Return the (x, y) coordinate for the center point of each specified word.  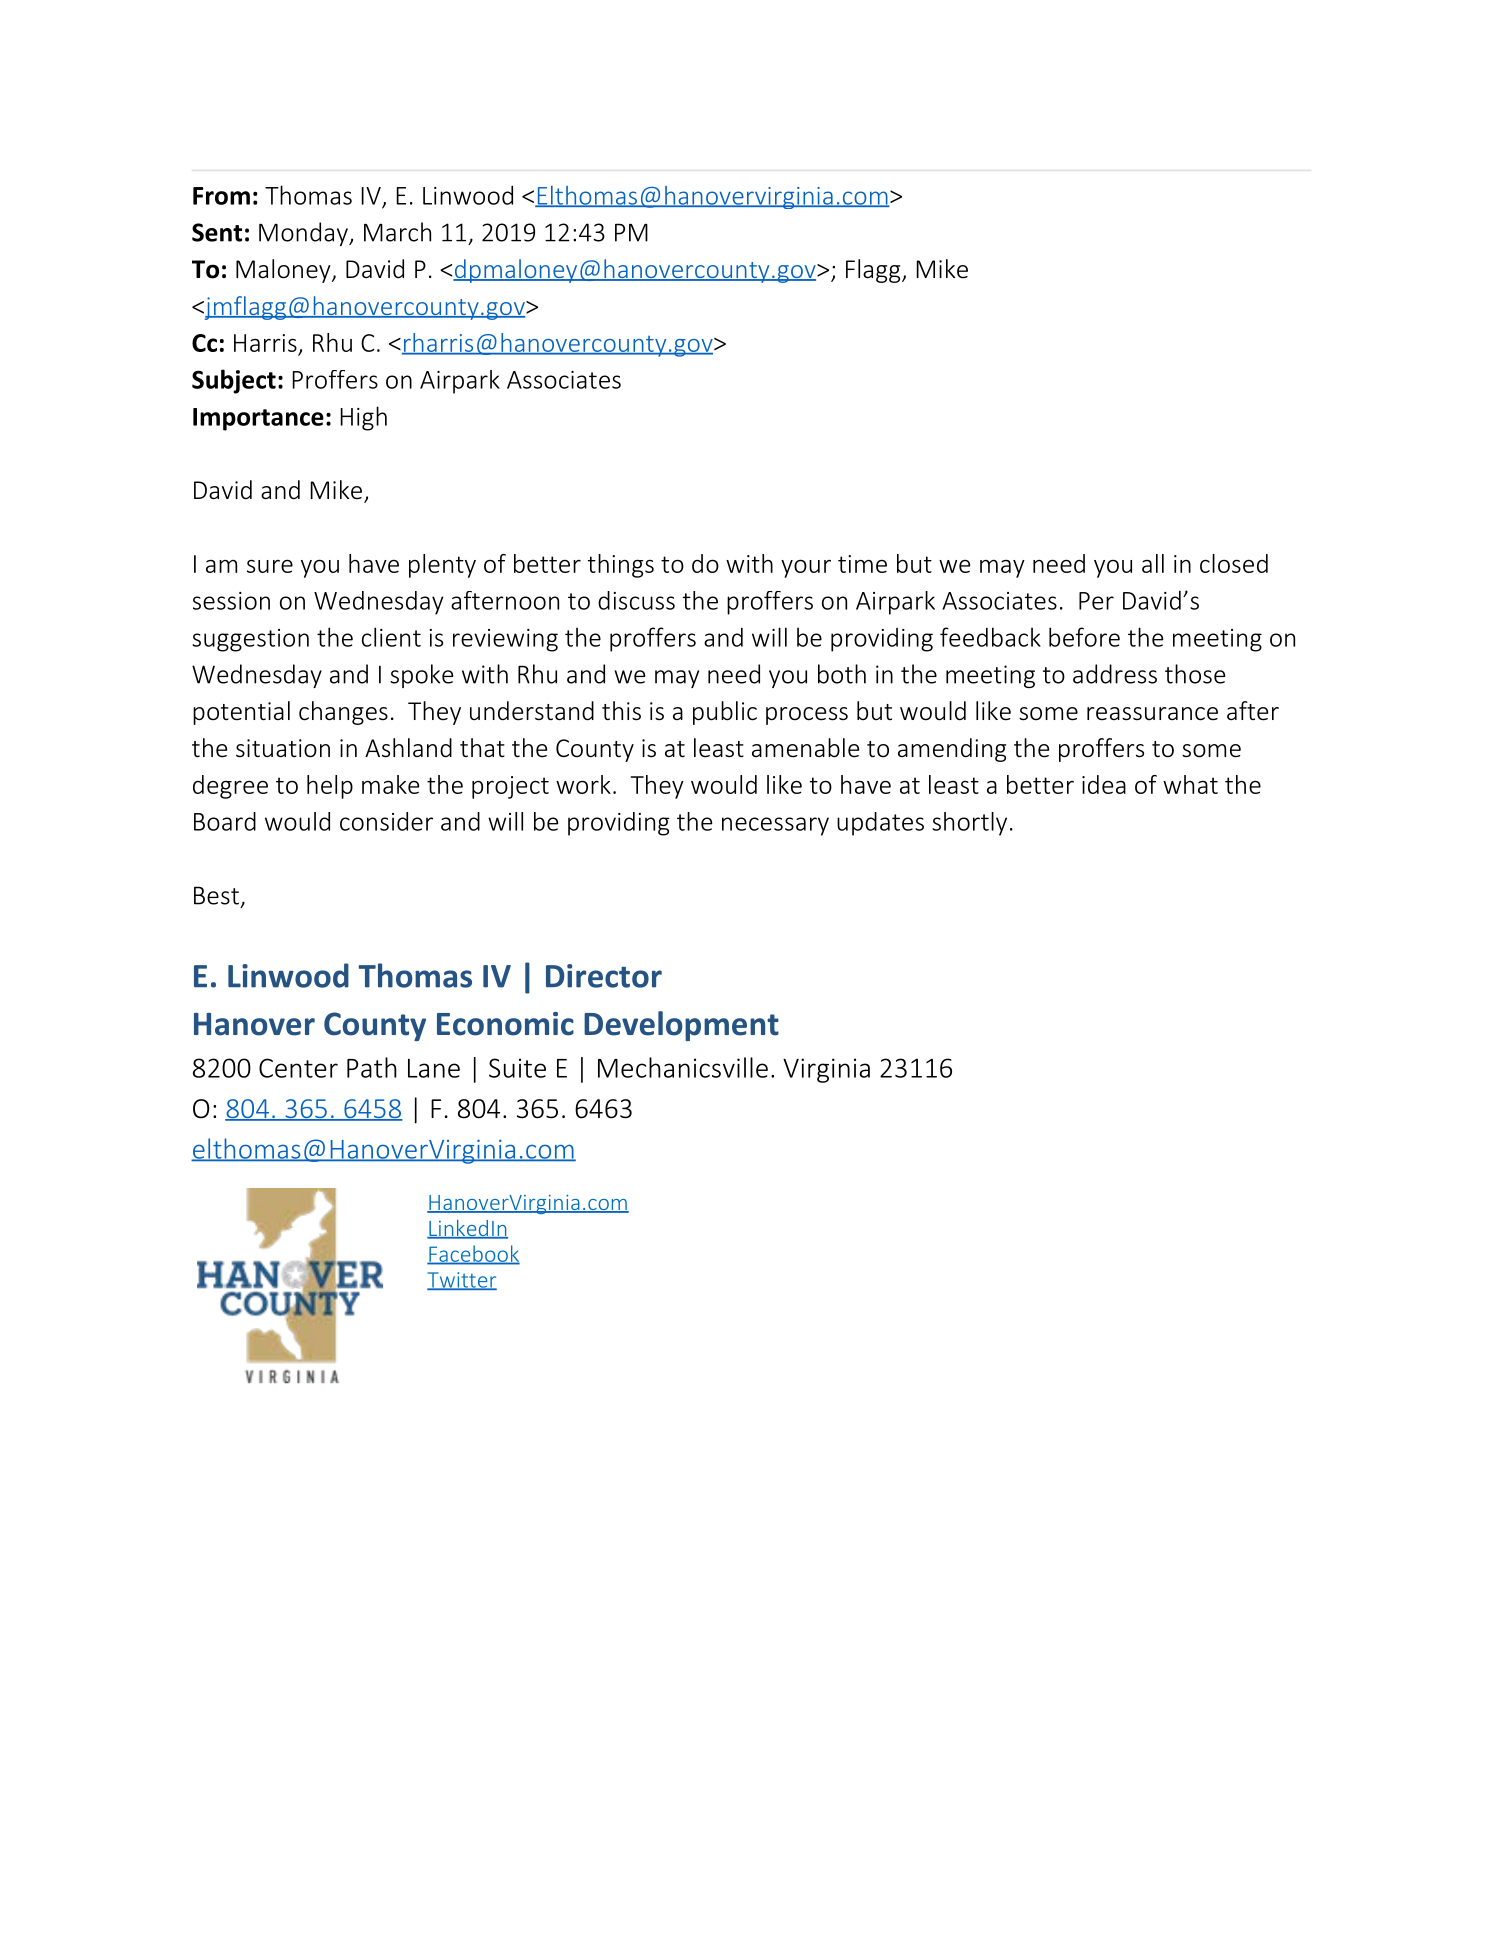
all (1153, 563)
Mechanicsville (683, 1067)
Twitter (462, 1281)
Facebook (473, 1254)
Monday (304, 234)
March (397, 232)
